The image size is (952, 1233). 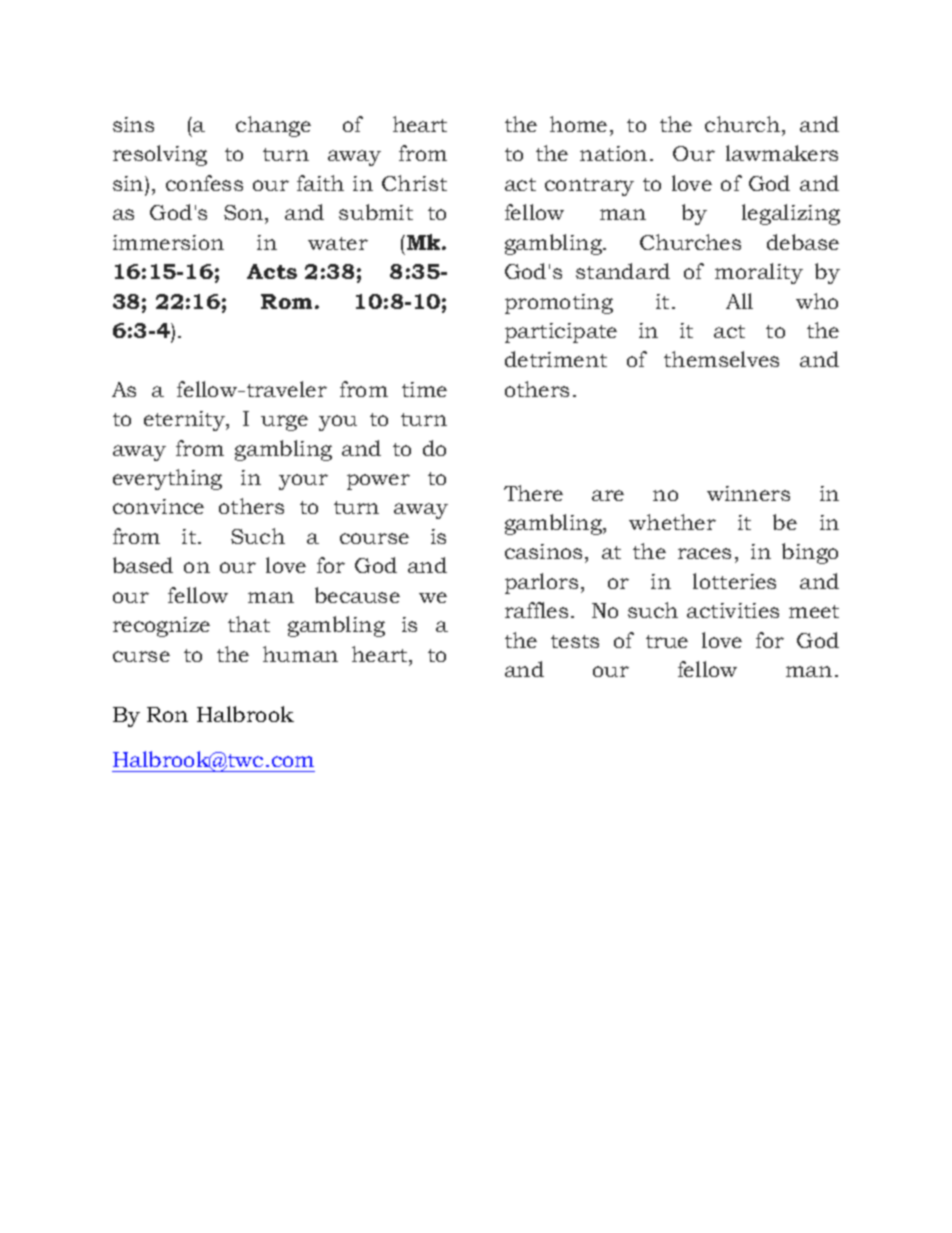 I want to click on based, so click(x=143, y=565).
